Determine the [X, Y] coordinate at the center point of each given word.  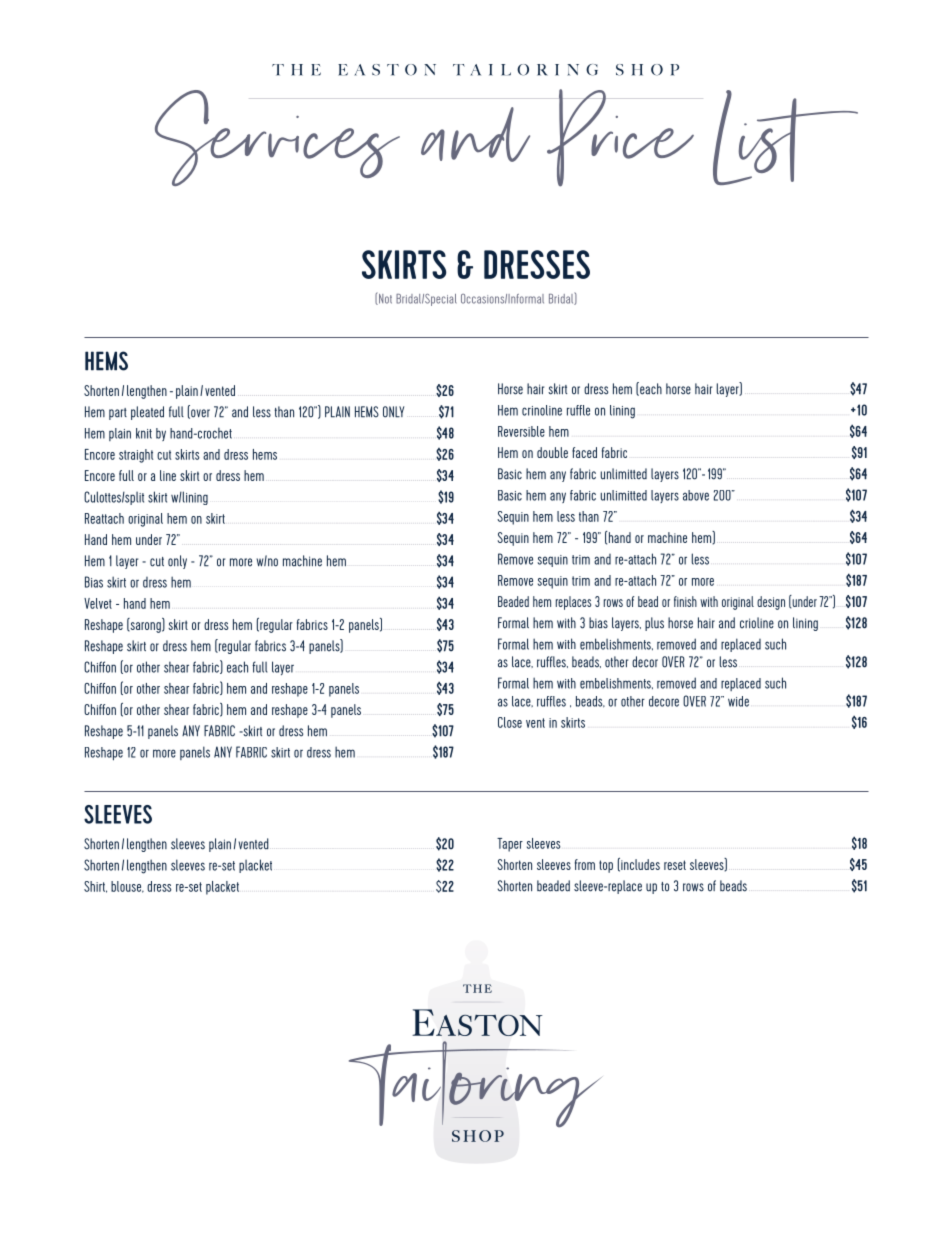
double [552, 452]
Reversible [521, 431]
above [696, 495]
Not [384, 299]
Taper [510, 845]
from [585, 864]
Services [277, 138]
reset [675, 865]
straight [136, 456]
